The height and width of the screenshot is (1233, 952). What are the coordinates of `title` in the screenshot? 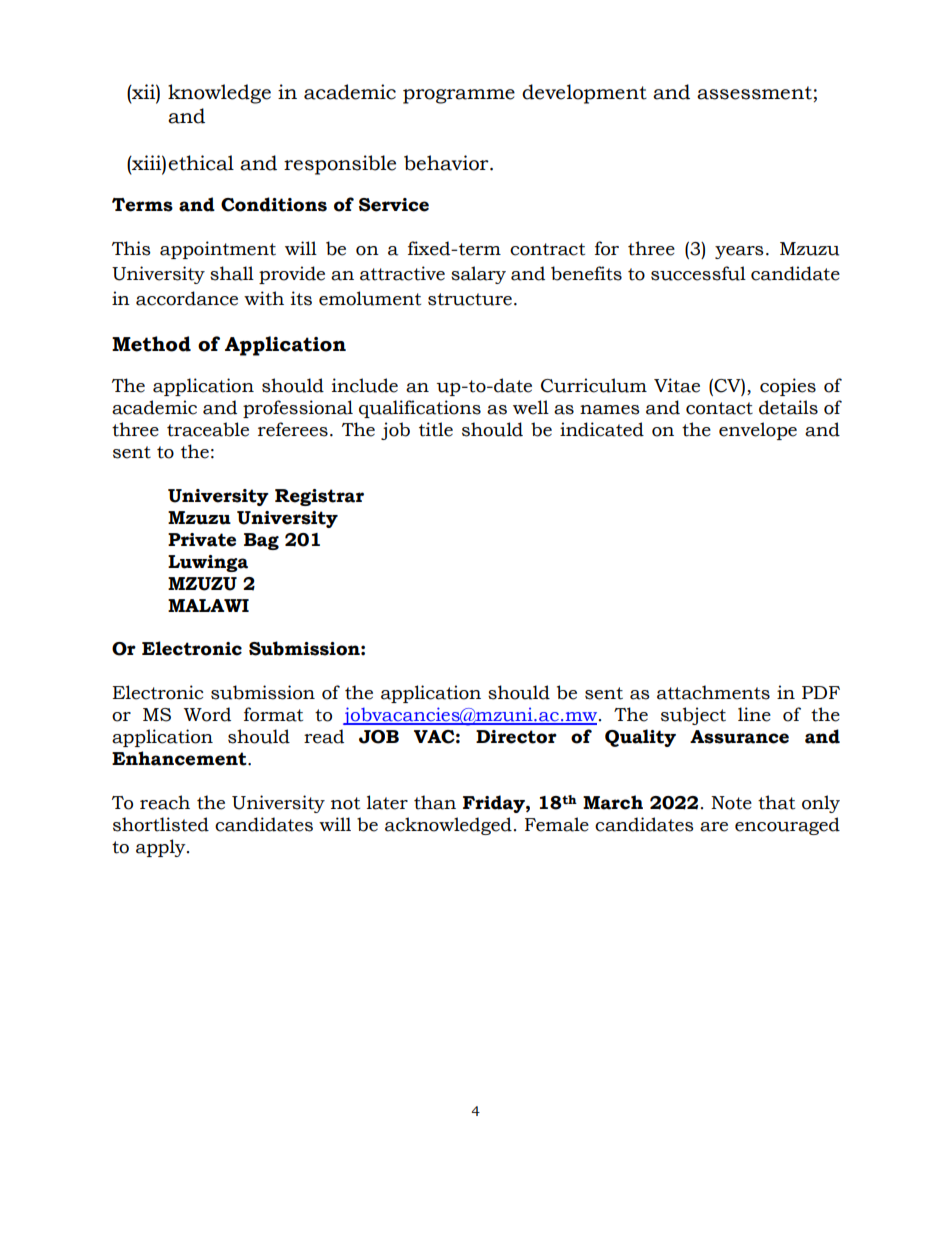 It's located at (436, 429).
